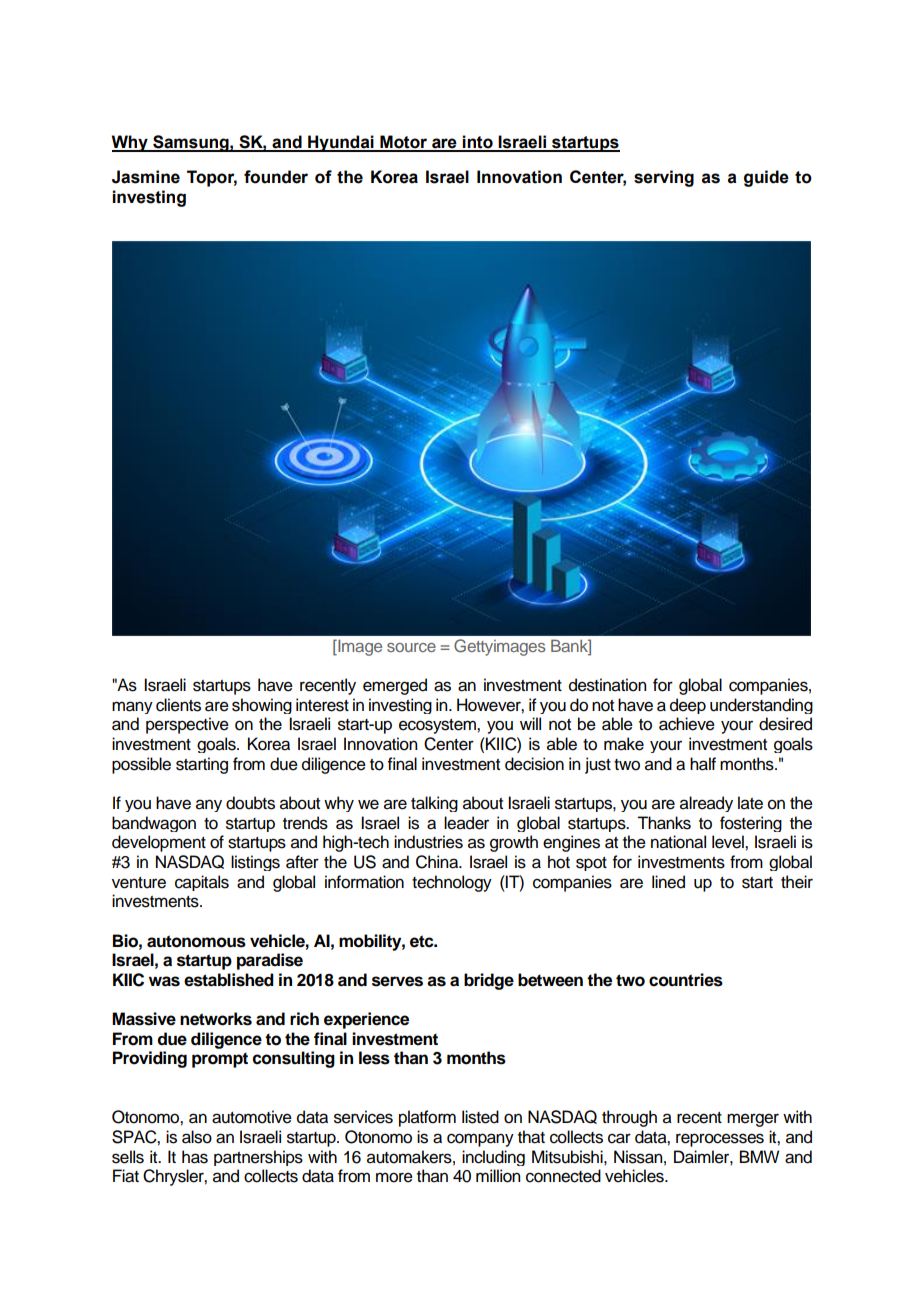 This screenshot has height=1308, width=924. Describe the element at coordinates (395, 686) in the screenshot. I see `emerged` at that location.
